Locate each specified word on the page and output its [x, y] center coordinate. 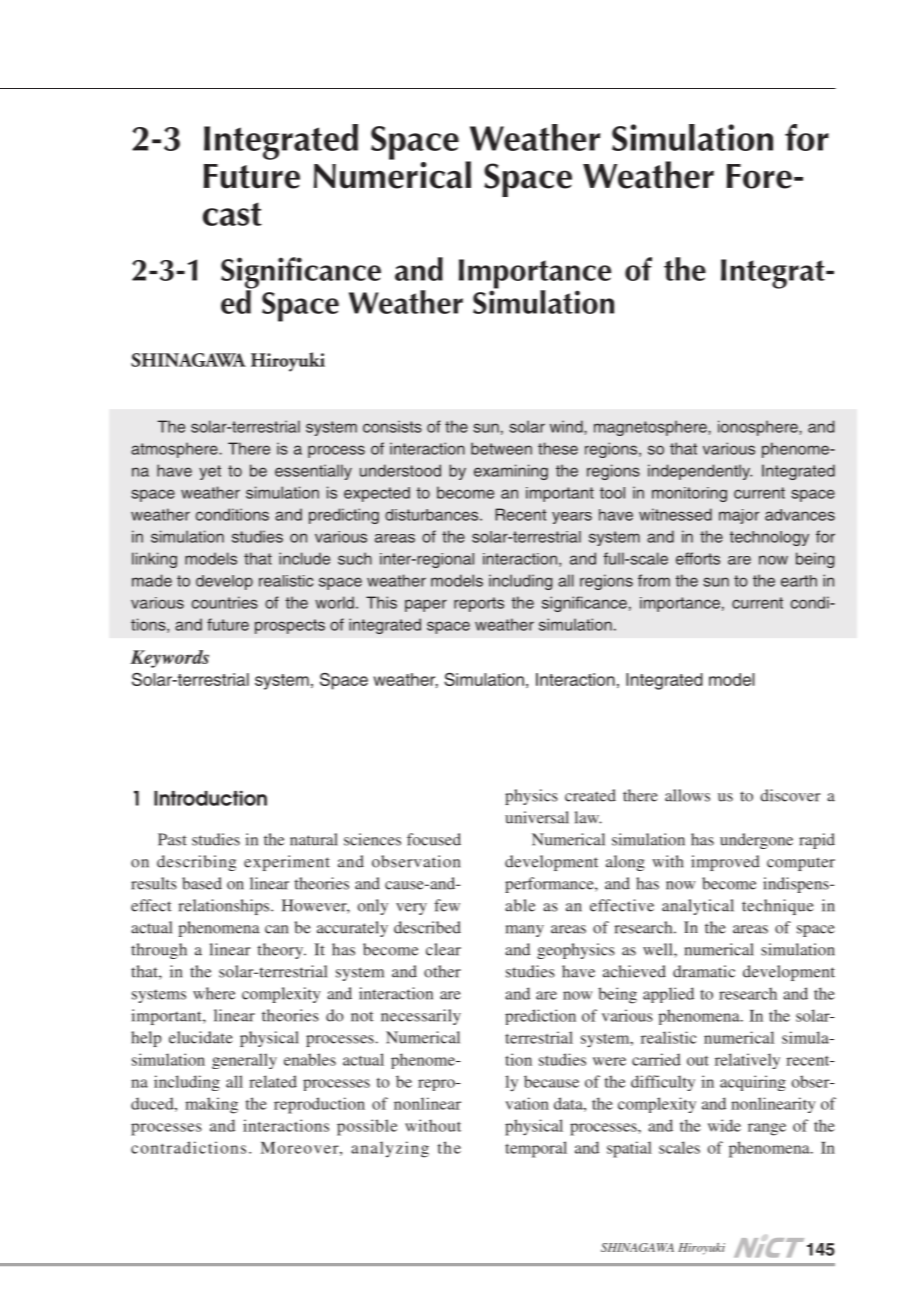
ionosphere [759, 428]
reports [479, 604]
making [211, 1105]
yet [210, 472]
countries [225, 602]
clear [443, 949]
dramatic [704, 971]
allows [687, 795]
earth [799, 581]
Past [172, 839]
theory [282, 951]
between [501, 448]
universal [537, 817]
